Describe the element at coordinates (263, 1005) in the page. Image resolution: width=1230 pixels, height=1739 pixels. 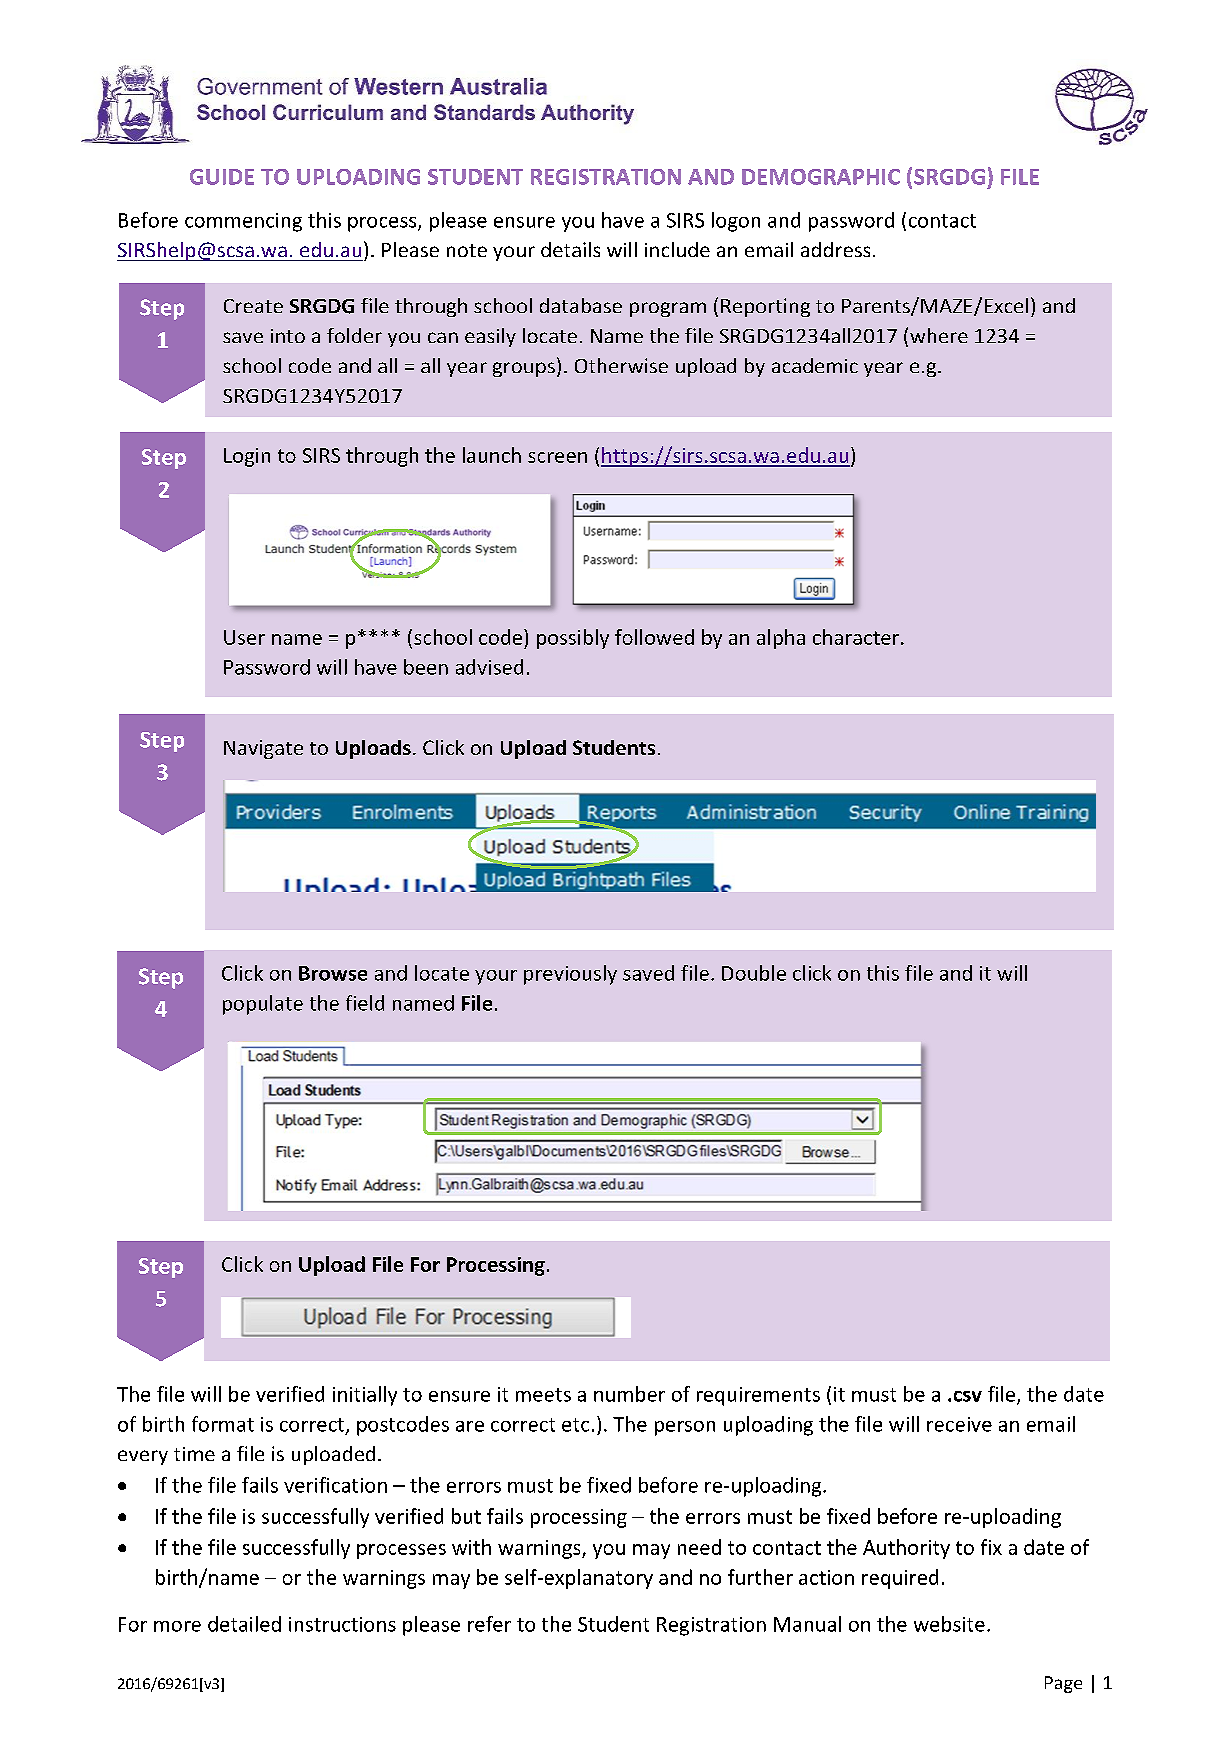
I see `populate` at that location.
